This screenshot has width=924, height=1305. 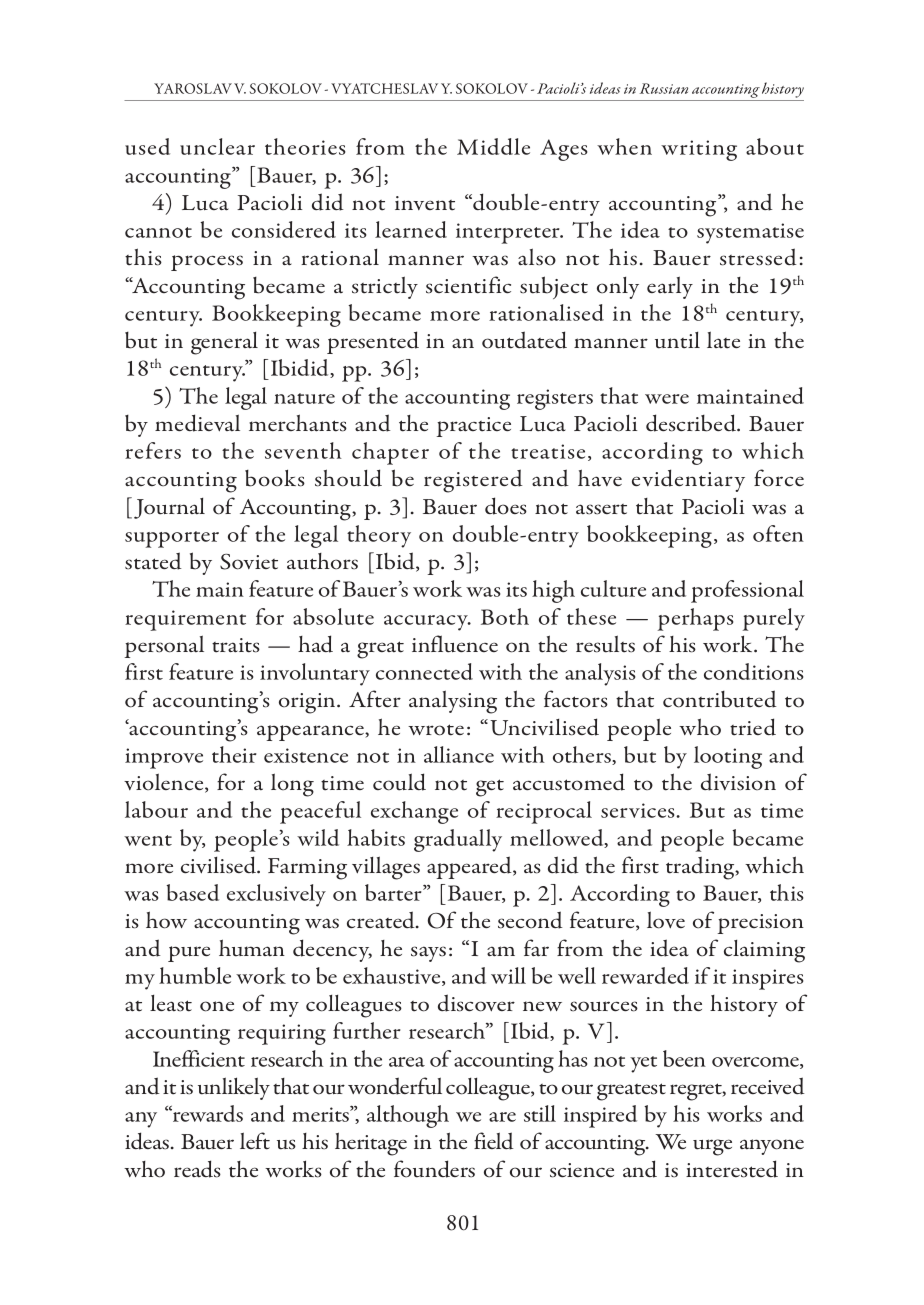 What do you see at coordinates (255, 1141) in the screenshot?
I see `left` at bounding box center [255, 1141].
